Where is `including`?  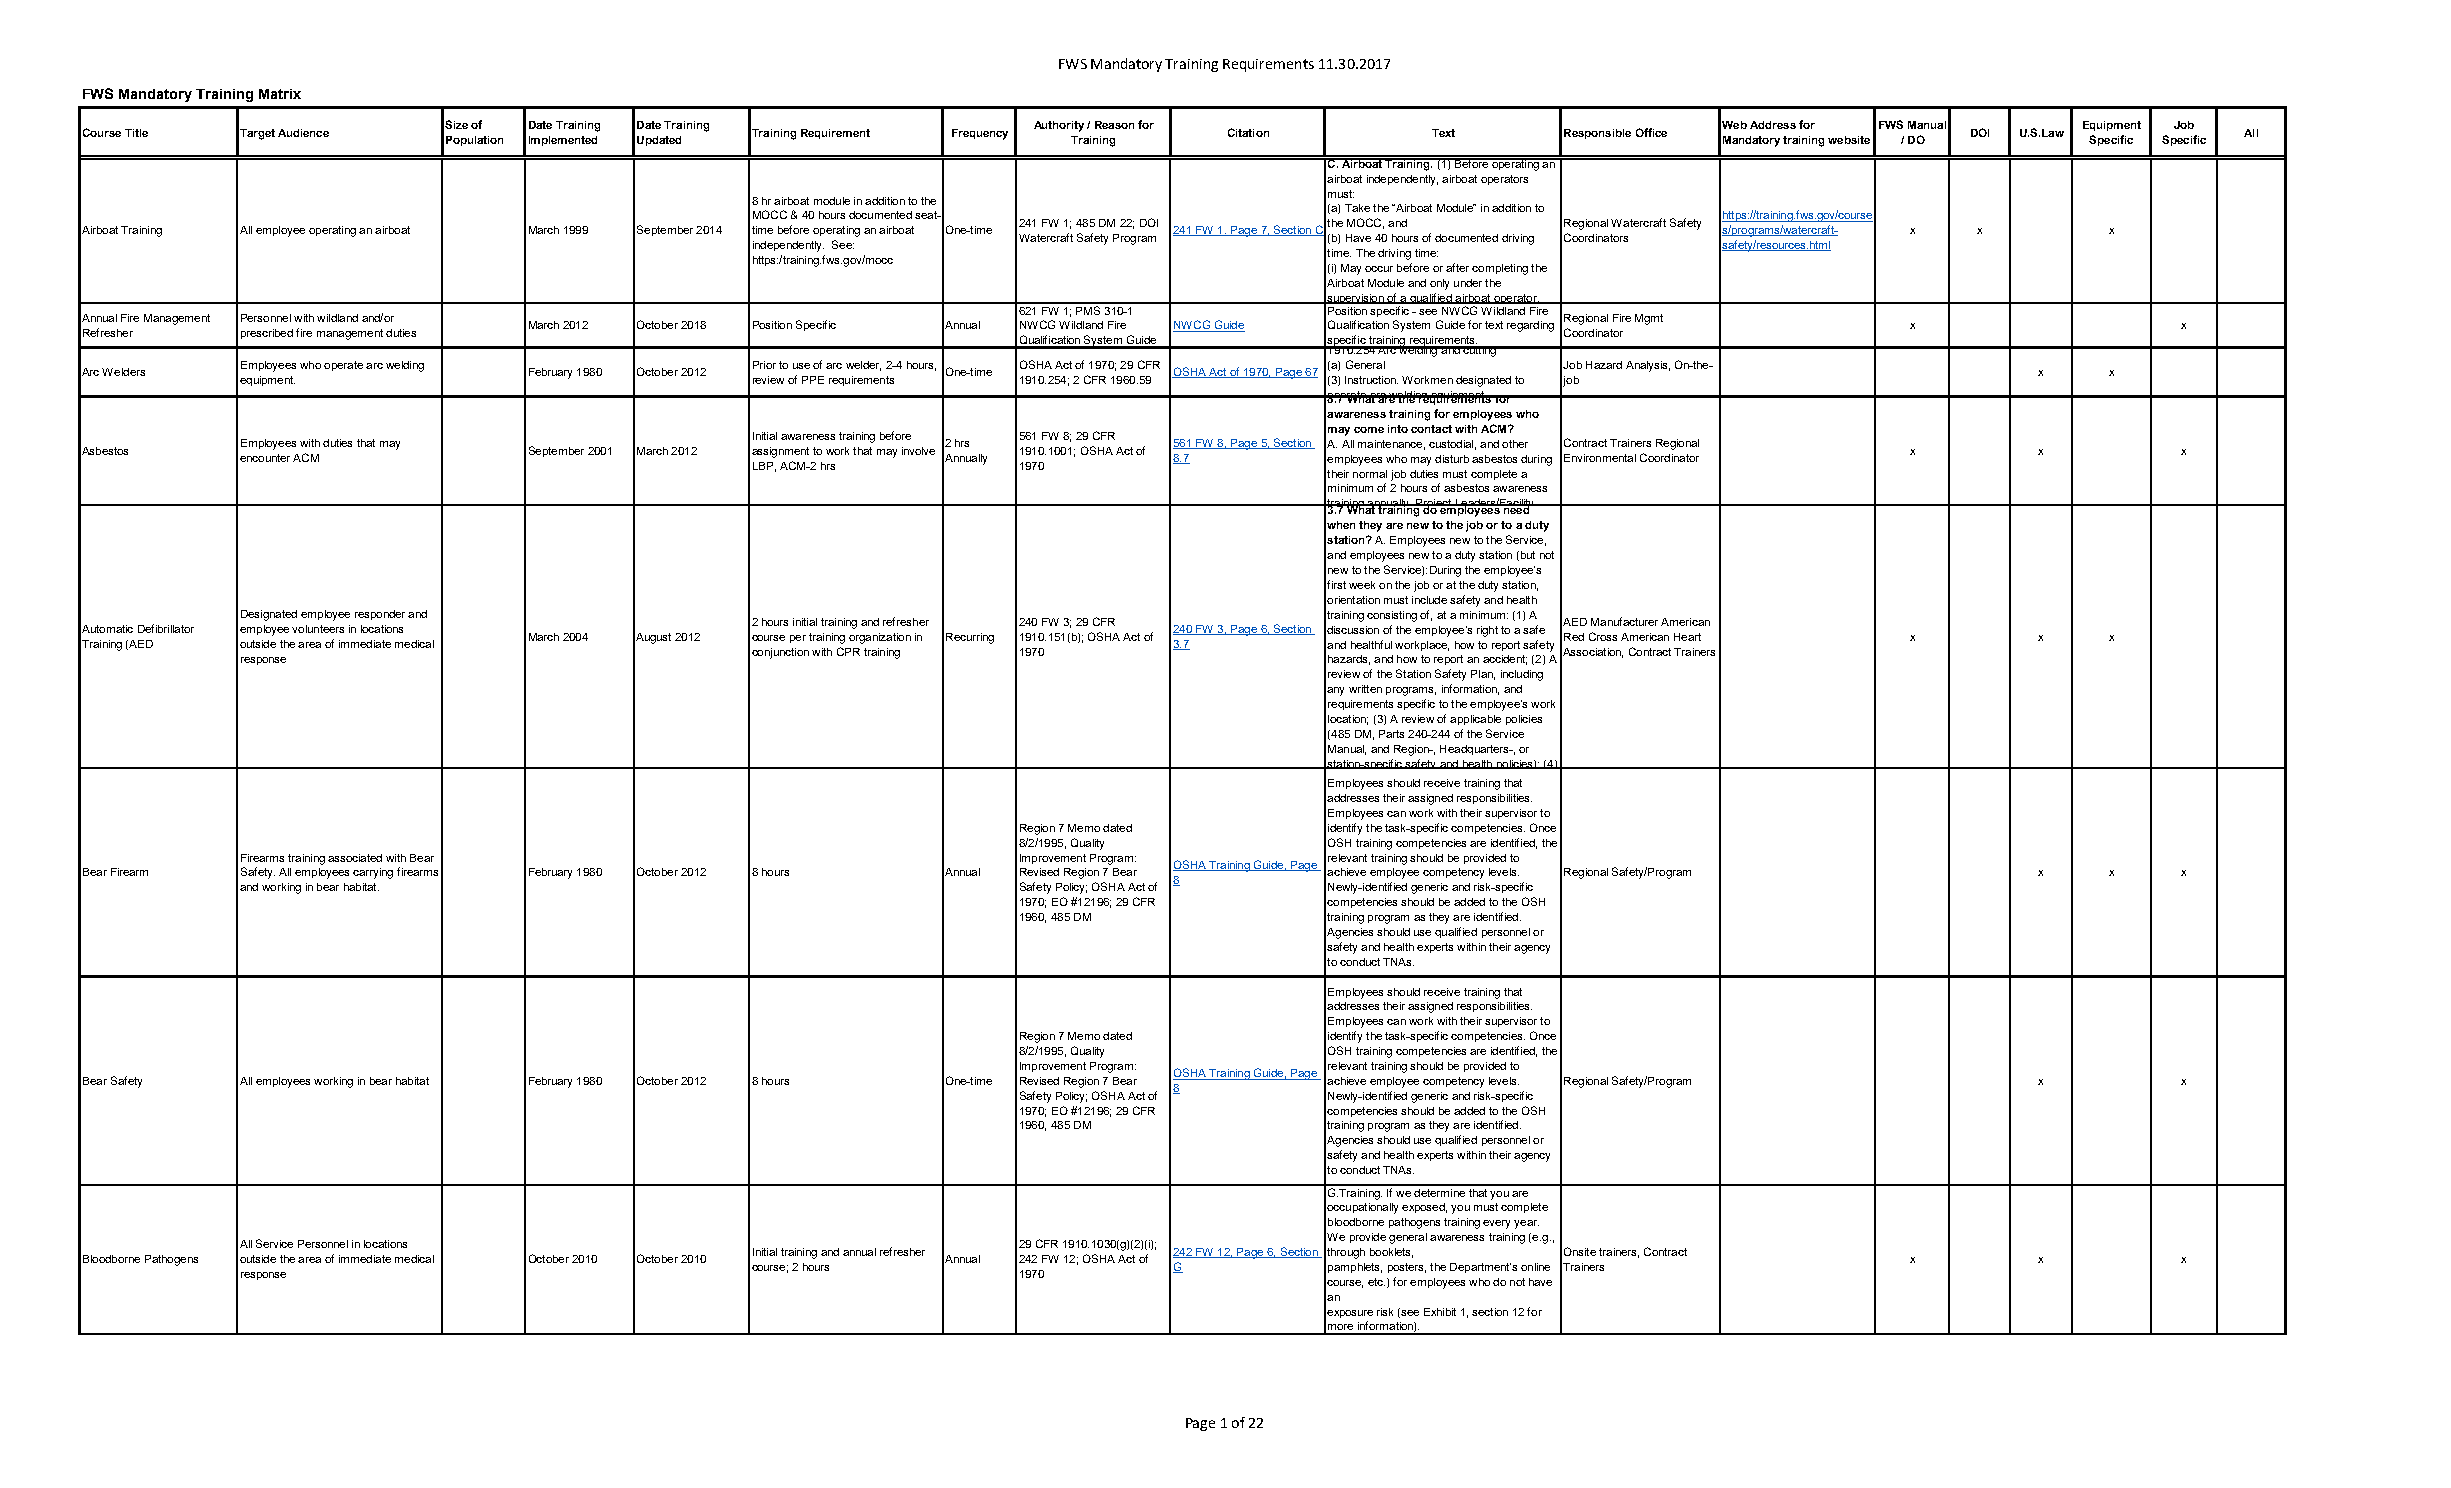
including is located at coordinates (1522, 675).
